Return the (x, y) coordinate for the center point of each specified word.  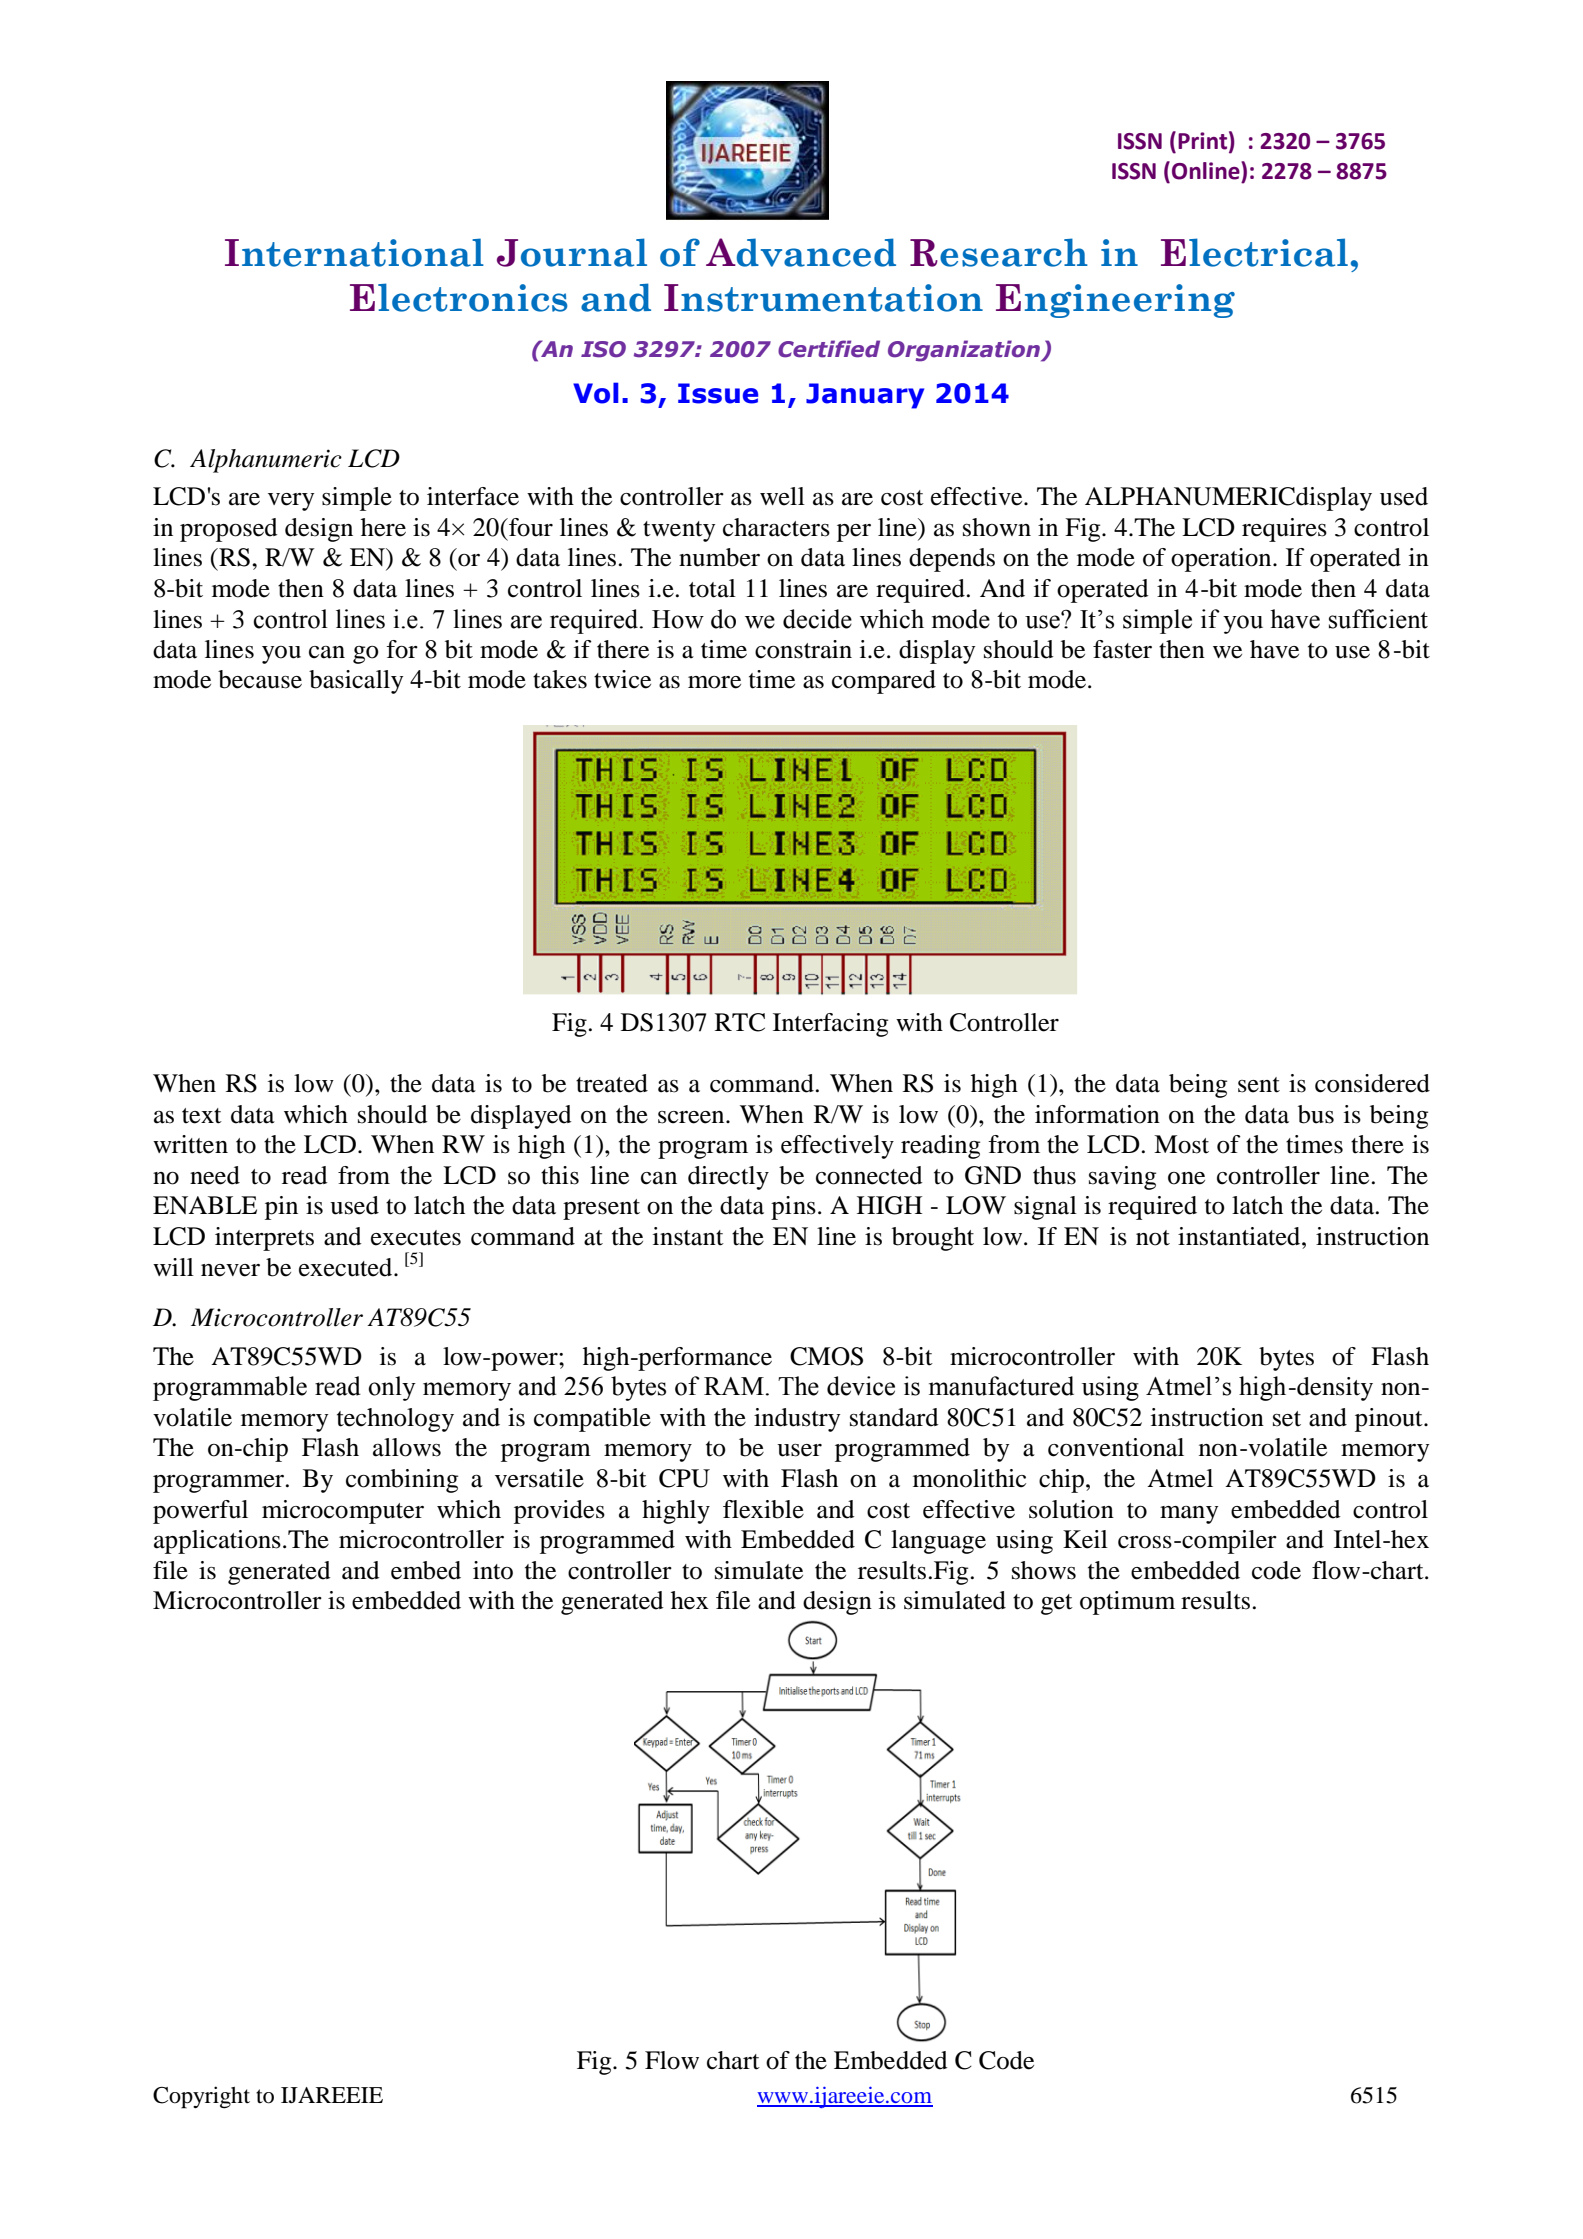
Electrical (1254, 252)
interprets (264, 1239)
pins (793, 1208)
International (354, 252)
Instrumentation (823, 298)
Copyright (201, 2097)
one (1186, 1178)
